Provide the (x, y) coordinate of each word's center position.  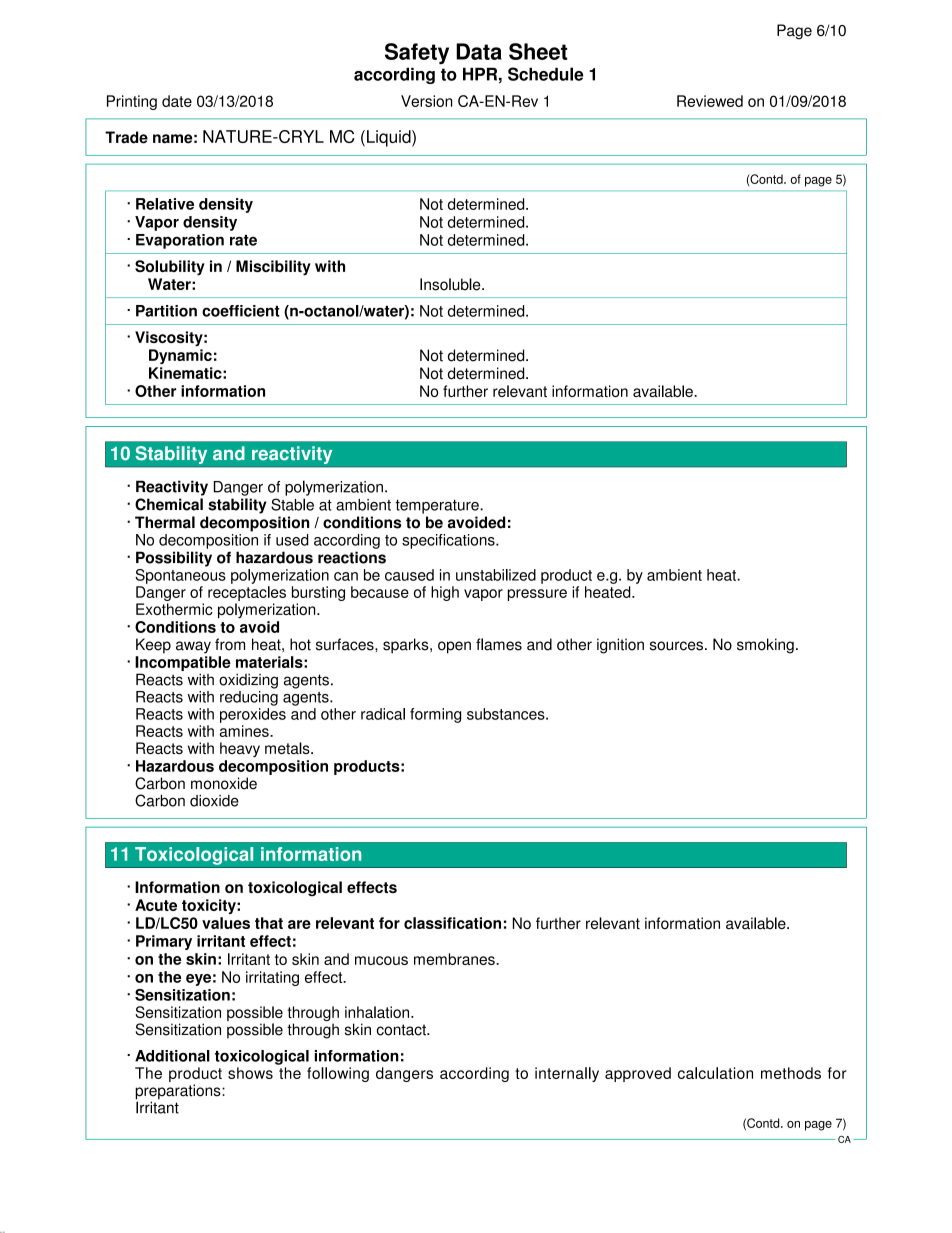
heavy (240, 749)
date (177, 101)
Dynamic (180, 356)
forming (435, 715)
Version (426, 101)
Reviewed (710, 101)
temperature (438, 507)
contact (402, 1030)
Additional (172, 1056)
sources (676, 646)
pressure (537, 595)
